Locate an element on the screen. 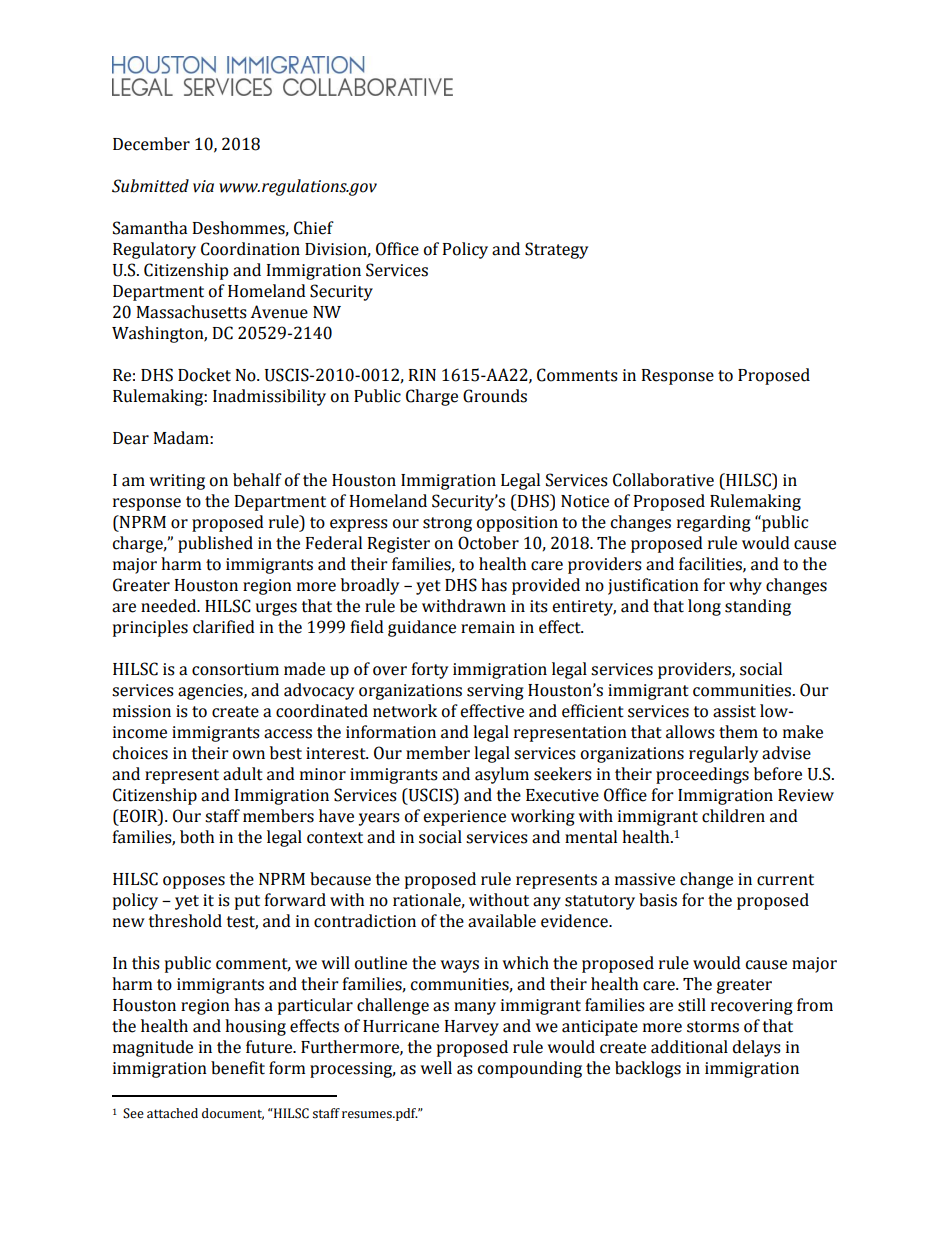 The height and width of the screenshot is (1233, 952). Grounds is located at coordinates (495, 396).
